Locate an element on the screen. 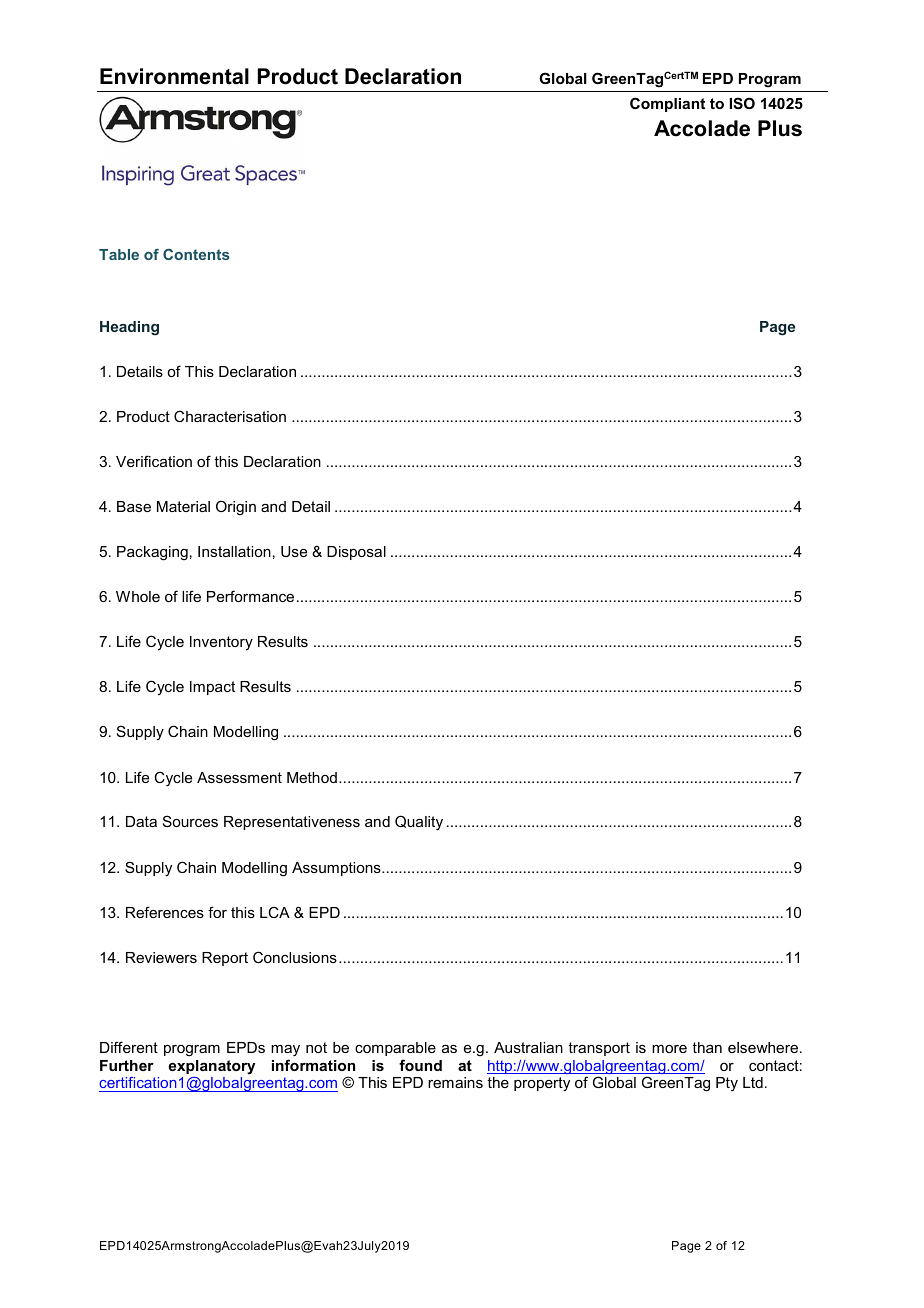  Characterisation is located at coordinates (230, 416).
